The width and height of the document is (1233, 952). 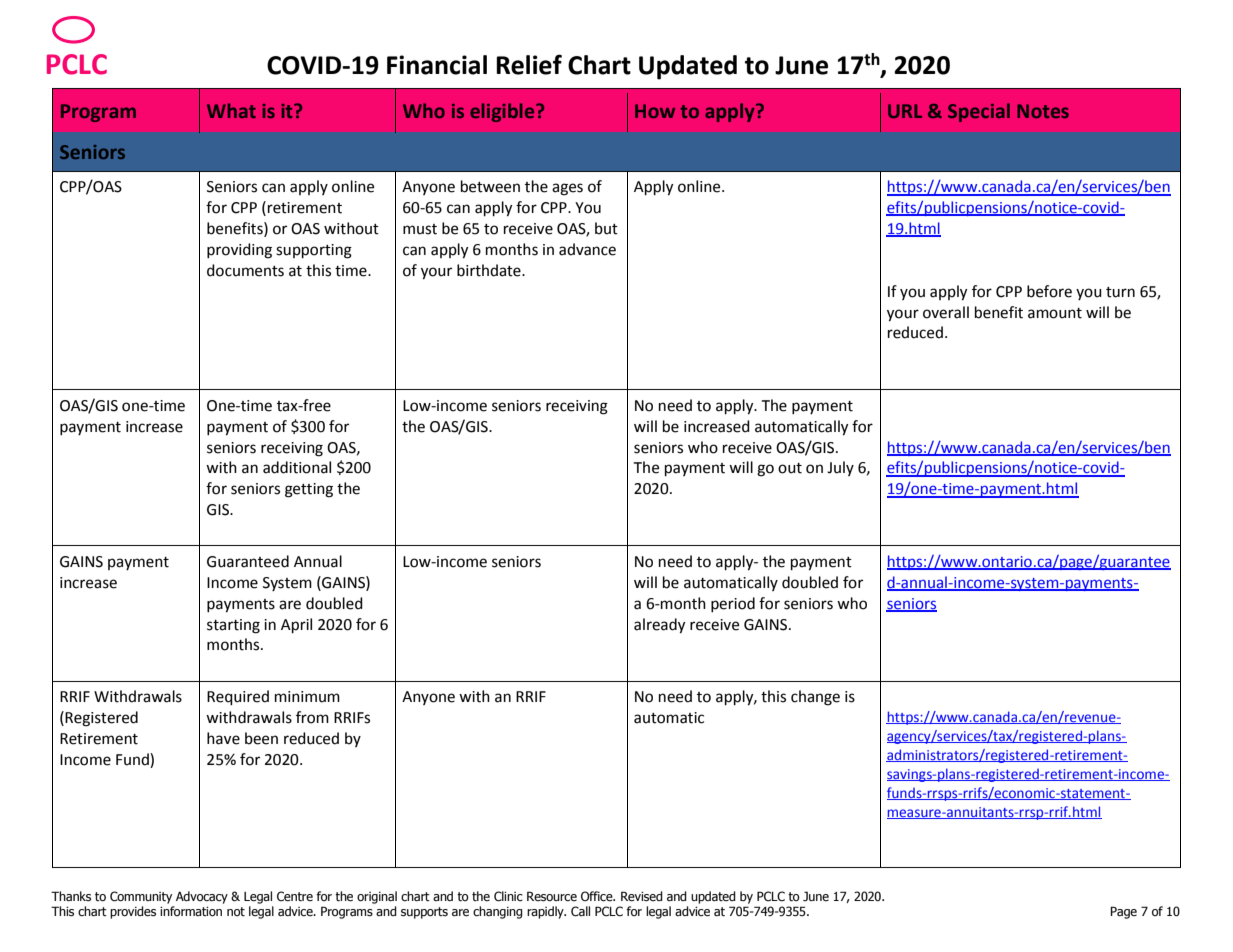 I want to click on July, so click(x=840, y=468).
